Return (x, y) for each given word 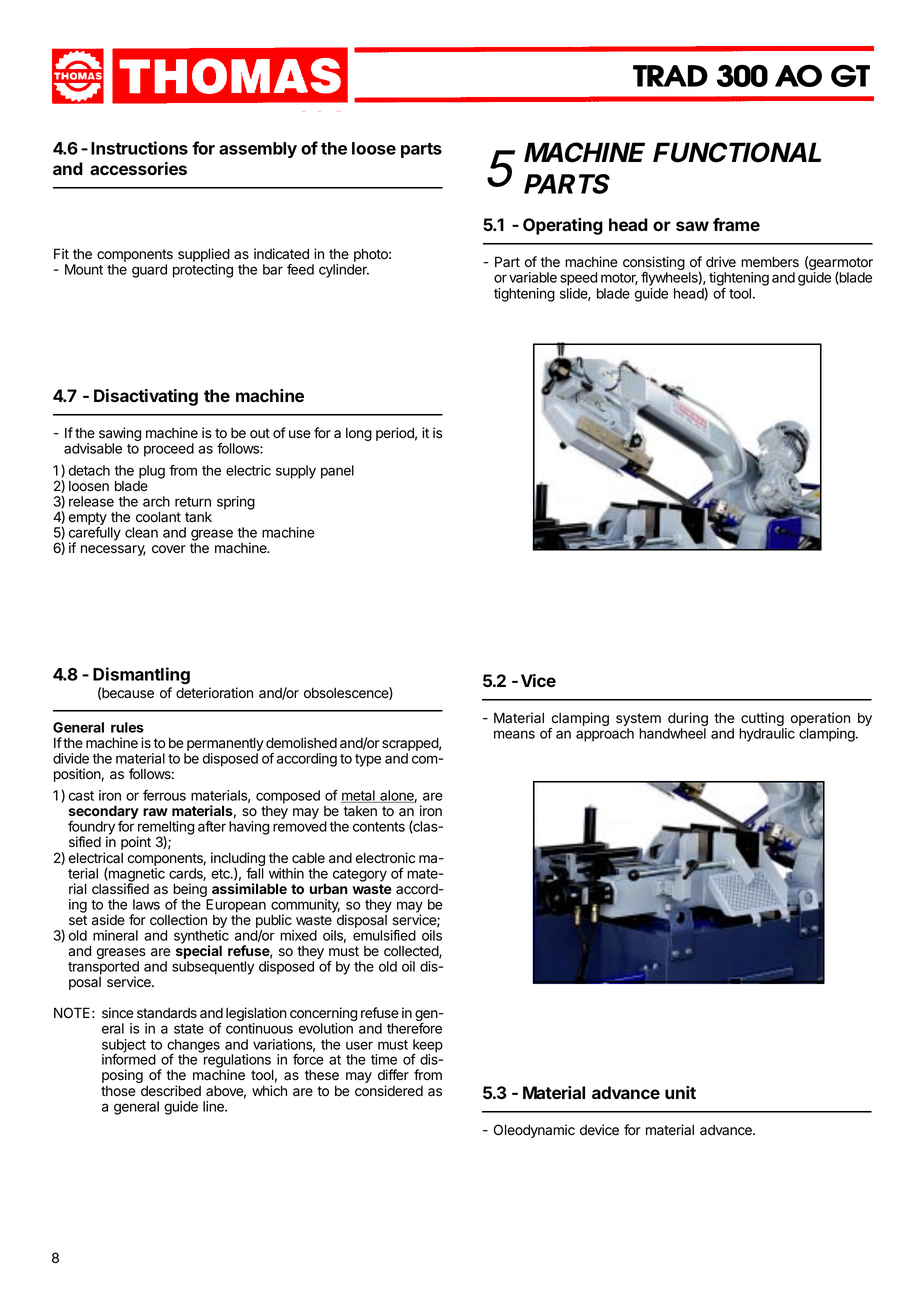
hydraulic (767, 735)
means (514, 734)
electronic (385, 858)
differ (393, 1074)
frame (736, 224)
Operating (563, 226)
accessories (138, 168)
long (359, 434)
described (171, 1091)
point (136, 843)
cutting (763, 720)
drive (721, 262)
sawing (120, 435)
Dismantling (141, 675)
